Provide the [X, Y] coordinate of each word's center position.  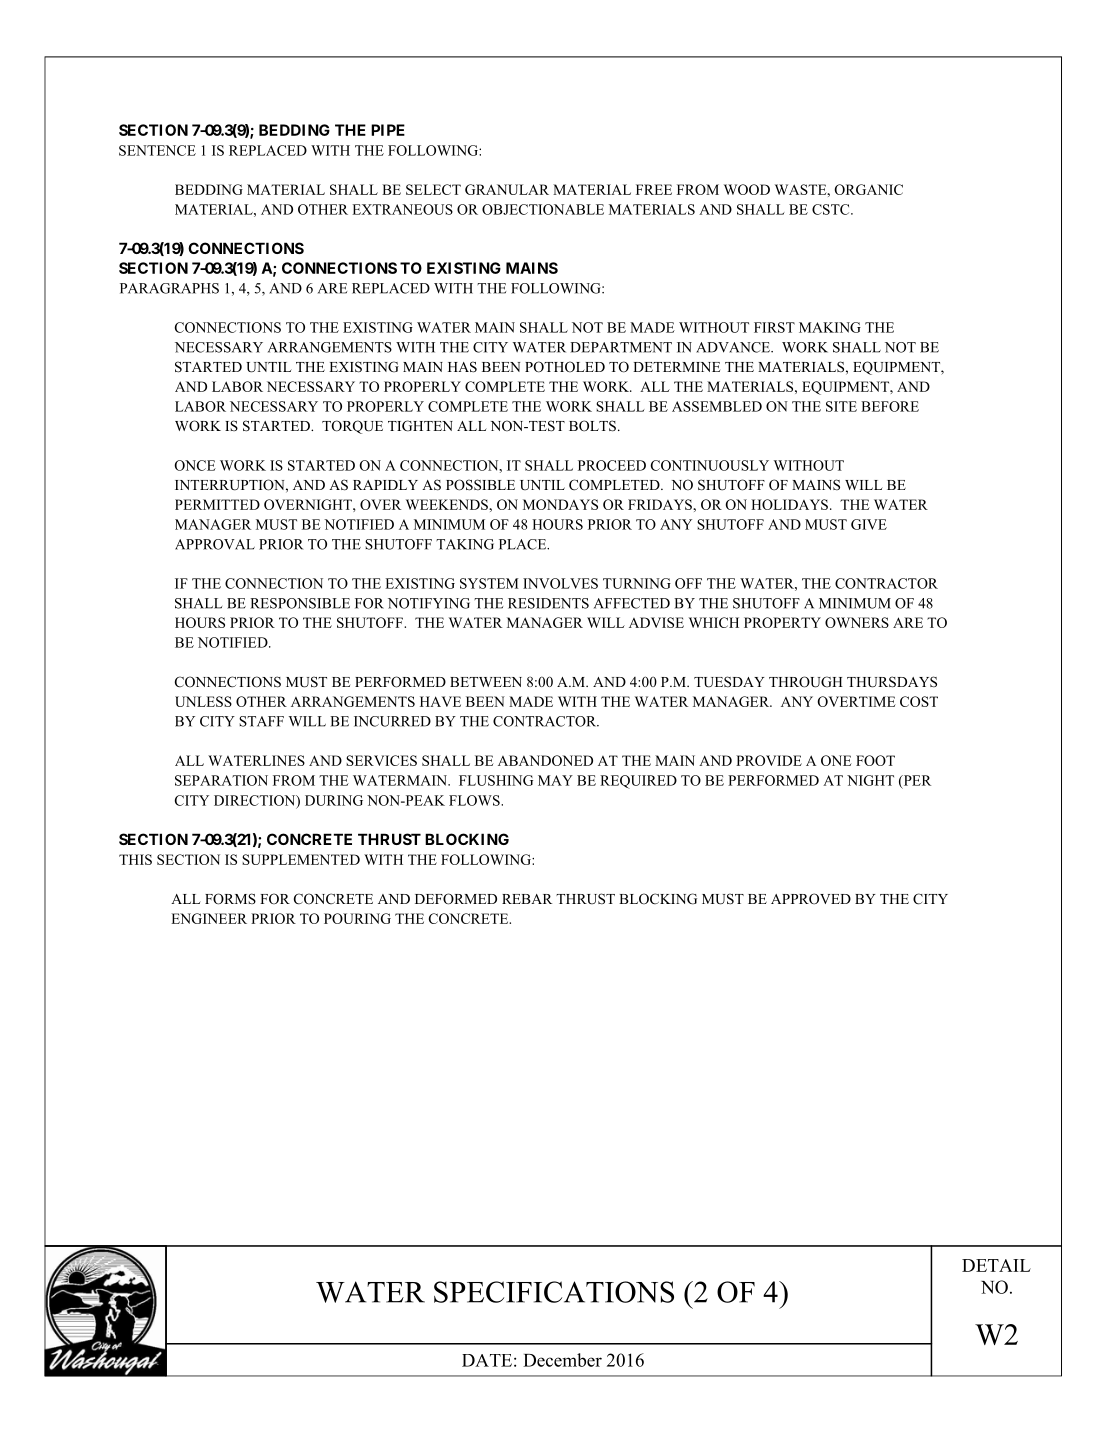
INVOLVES [560, 583]
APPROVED [811, 899]
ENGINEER [209, 918]
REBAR [527, 899]
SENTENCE [157, 150]
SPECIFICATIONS [554, 1292]
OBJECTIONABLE [543, 209]
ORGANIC [868, 189]
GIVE [869, 524]
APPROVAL [215, 544]
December [562, 1360]
